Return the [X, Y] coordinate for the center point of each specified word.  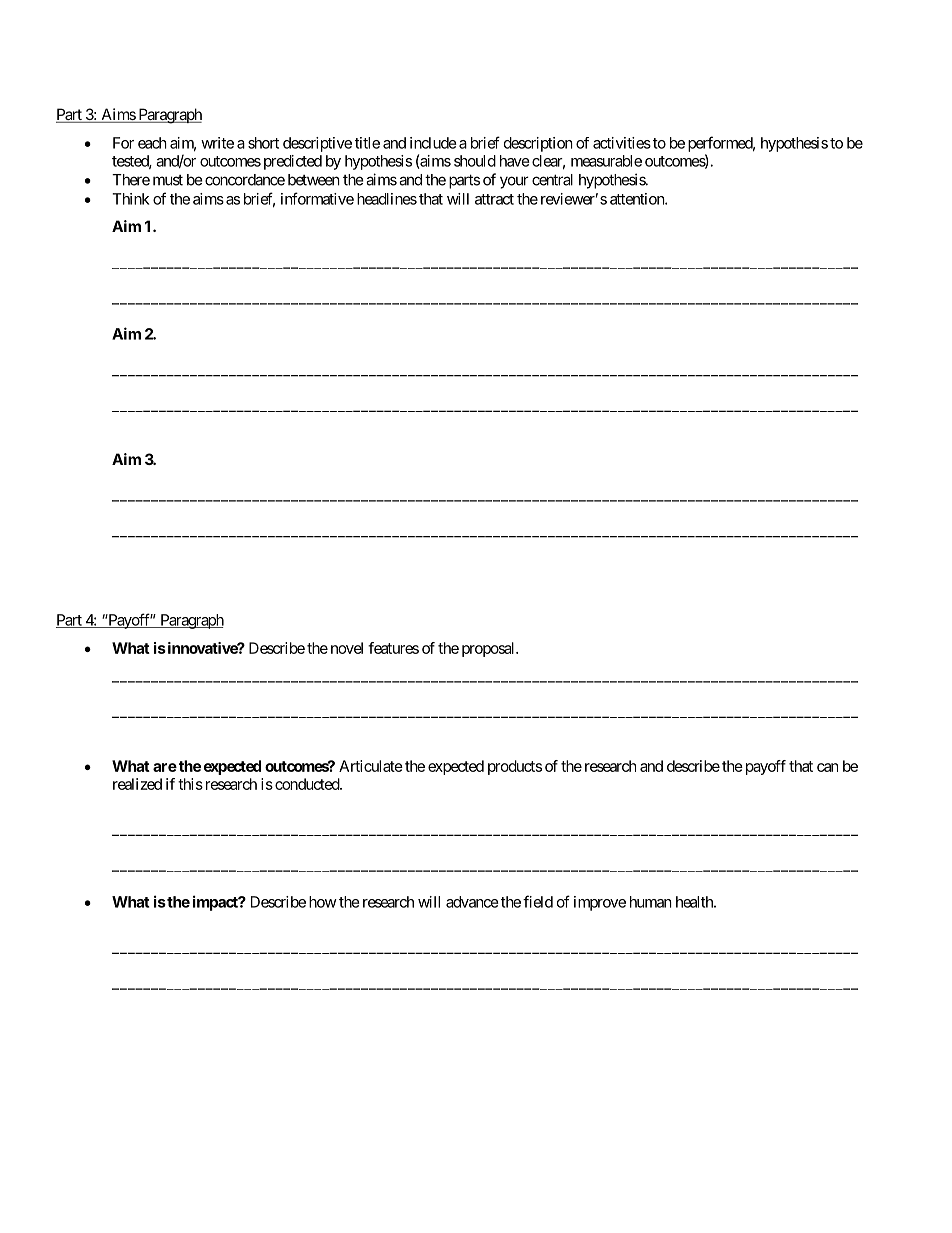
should [475, 161]
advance [472, 902]
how [323, 902]
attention [638, 199]
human [651, 902]
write [217, 143]
